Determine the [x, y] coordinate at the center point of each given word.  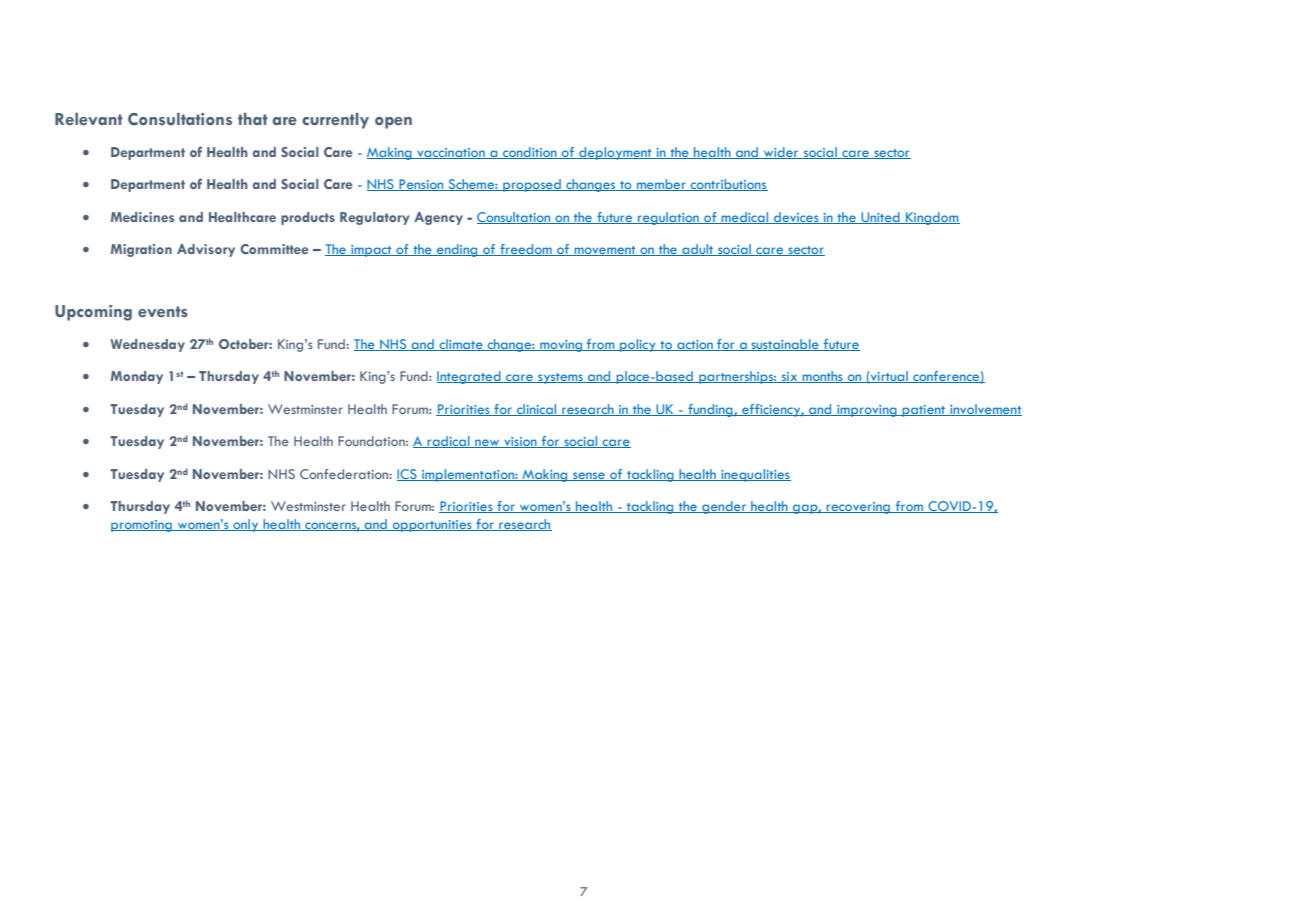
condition [530, 153]
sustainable [785, 345]
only [246, 525]
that [253, 119]
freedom [526, 250]
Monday [137, 377]
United [880, 218]
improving [867, 411]
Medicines [142, 217]
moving [561, 346]
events [163, 312]
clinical [537, 410]
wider [781, 153]
